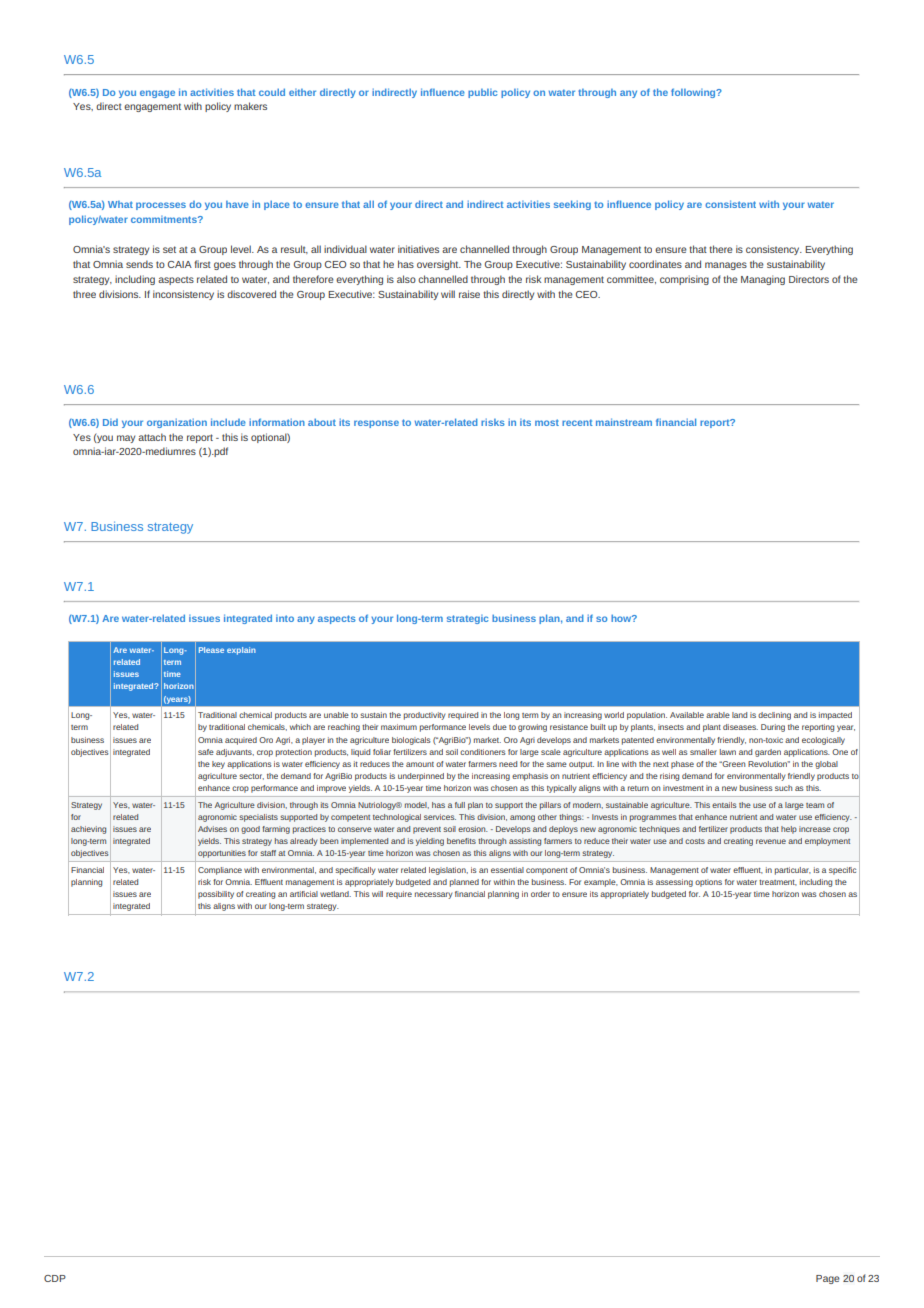 The height and width of the screenshot is (1308, 924). What do you see at coordinates (708, 883) in the screenshot?
I see `options` at bounding box center [708, 883].
